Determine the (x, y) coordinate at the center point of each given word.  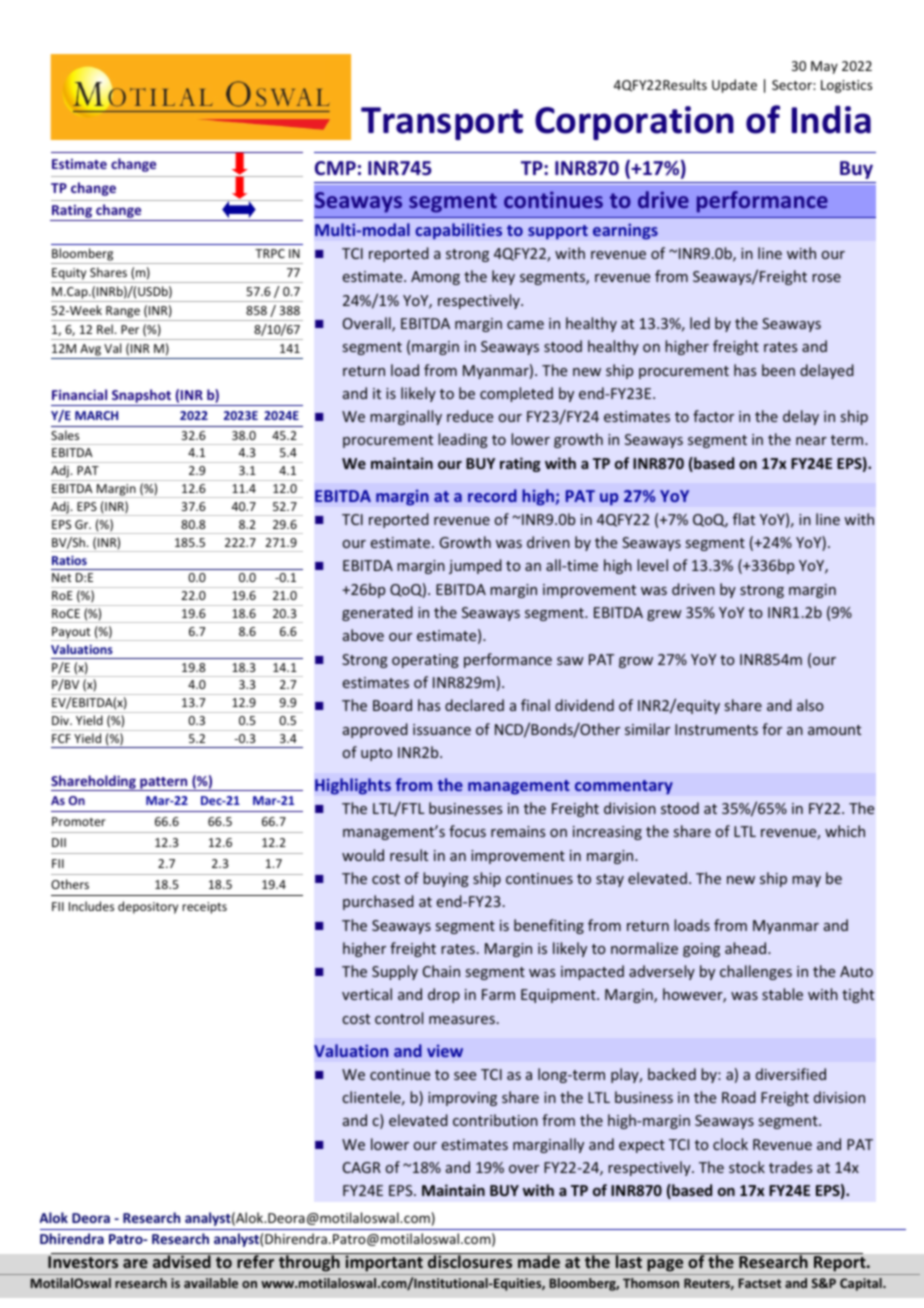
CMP (335, 168)
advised (182, 1261)
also (810, 705)
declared (474, 705)
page (665, 1267)
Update (734, 86)
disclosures (470, 1261)
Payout (72, 634)
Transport (442, 123)
